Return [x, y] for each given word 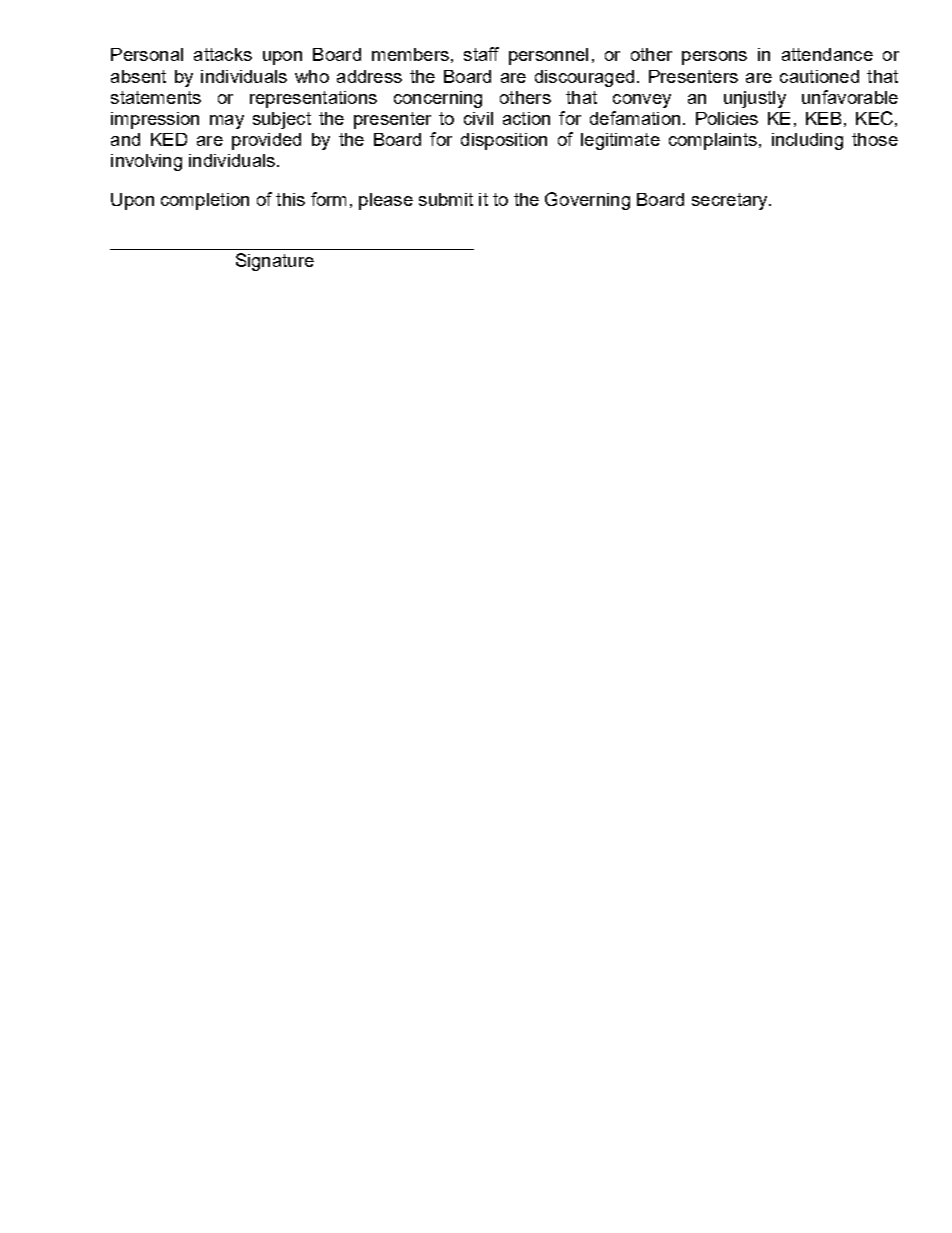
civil [478, 118]
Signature [275, 262]
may [227, 122]
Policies [727, 118]
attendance [827, 54]
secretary [731, 201]
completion [205, 201]
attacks [223, 54]
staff [481, 54]
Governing [587, 201]
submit [446, 199]
